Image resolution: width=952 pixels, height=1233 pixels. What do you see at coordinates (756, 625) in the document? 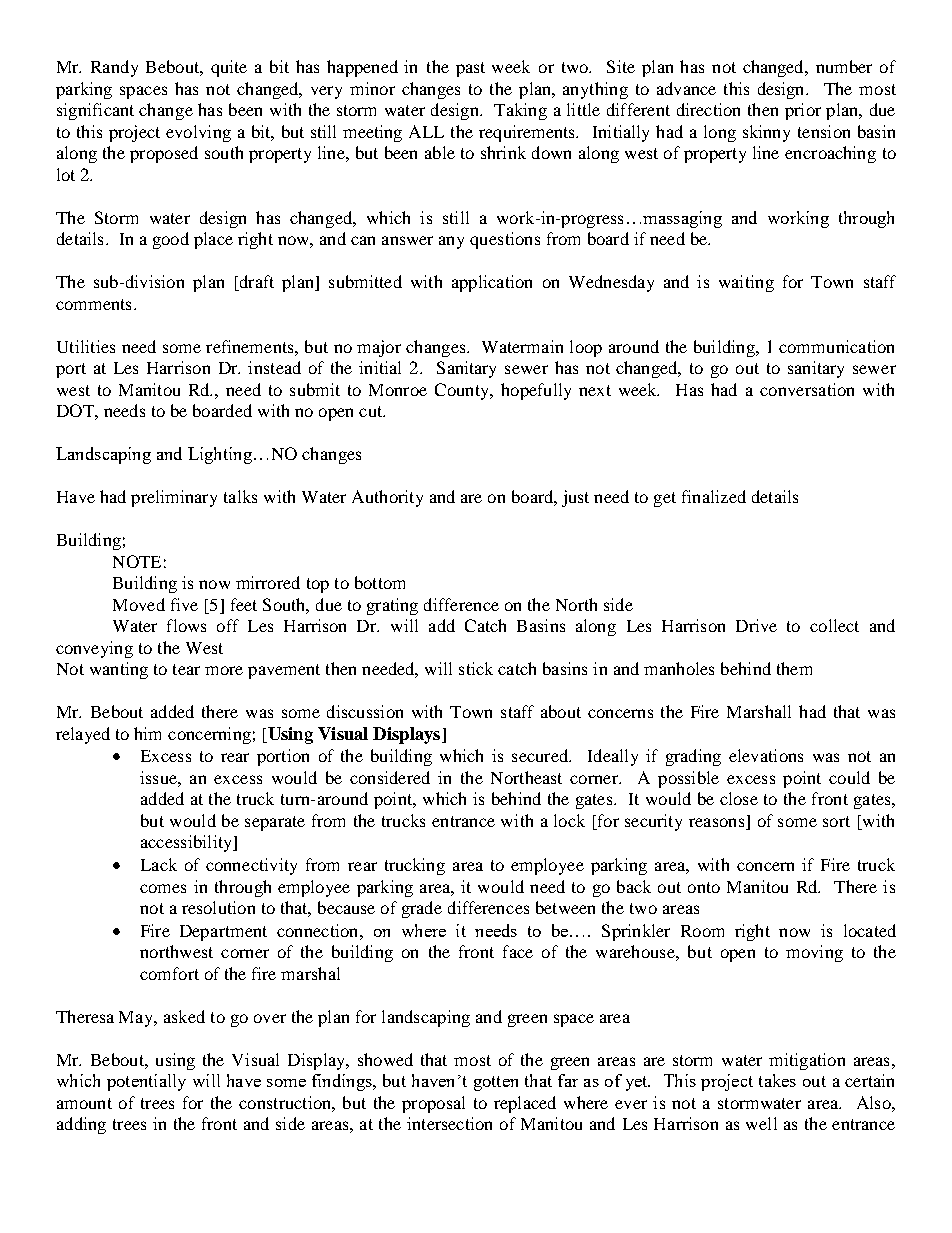
I see `Drive` at bounding box center [756, 625].
